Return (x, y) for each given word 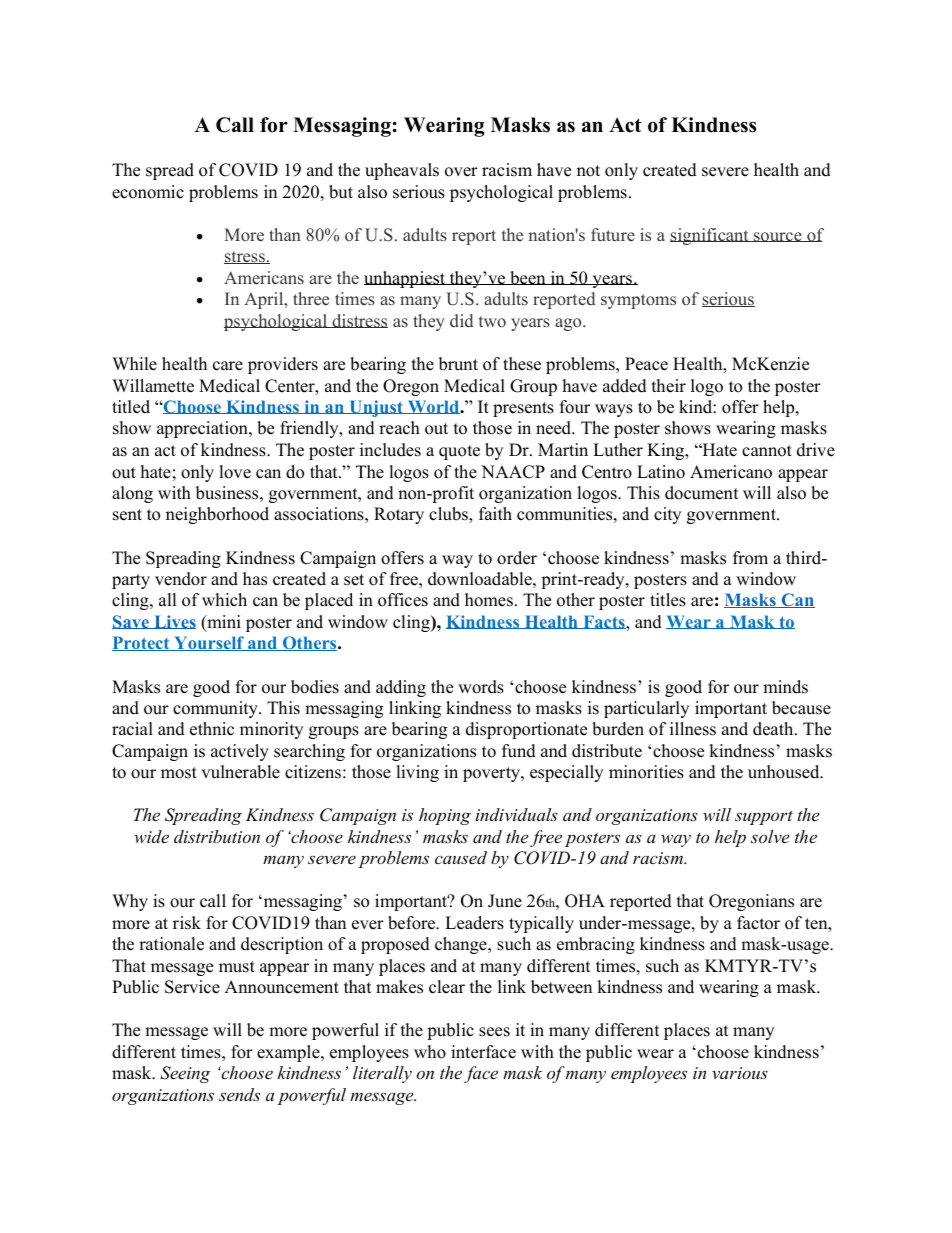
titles (668, 600)
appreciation (203, 429)
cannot (767, 451)
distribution (217, 836)
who (430, 1052)
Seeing (185, 1074)
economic (148, 192)
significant (710, 236)
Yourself (209, 643)
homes (489, 600)
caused (461, 857)
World (433, 407)
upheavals (402, 171)
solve (770, 836)
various (740, 1073)
